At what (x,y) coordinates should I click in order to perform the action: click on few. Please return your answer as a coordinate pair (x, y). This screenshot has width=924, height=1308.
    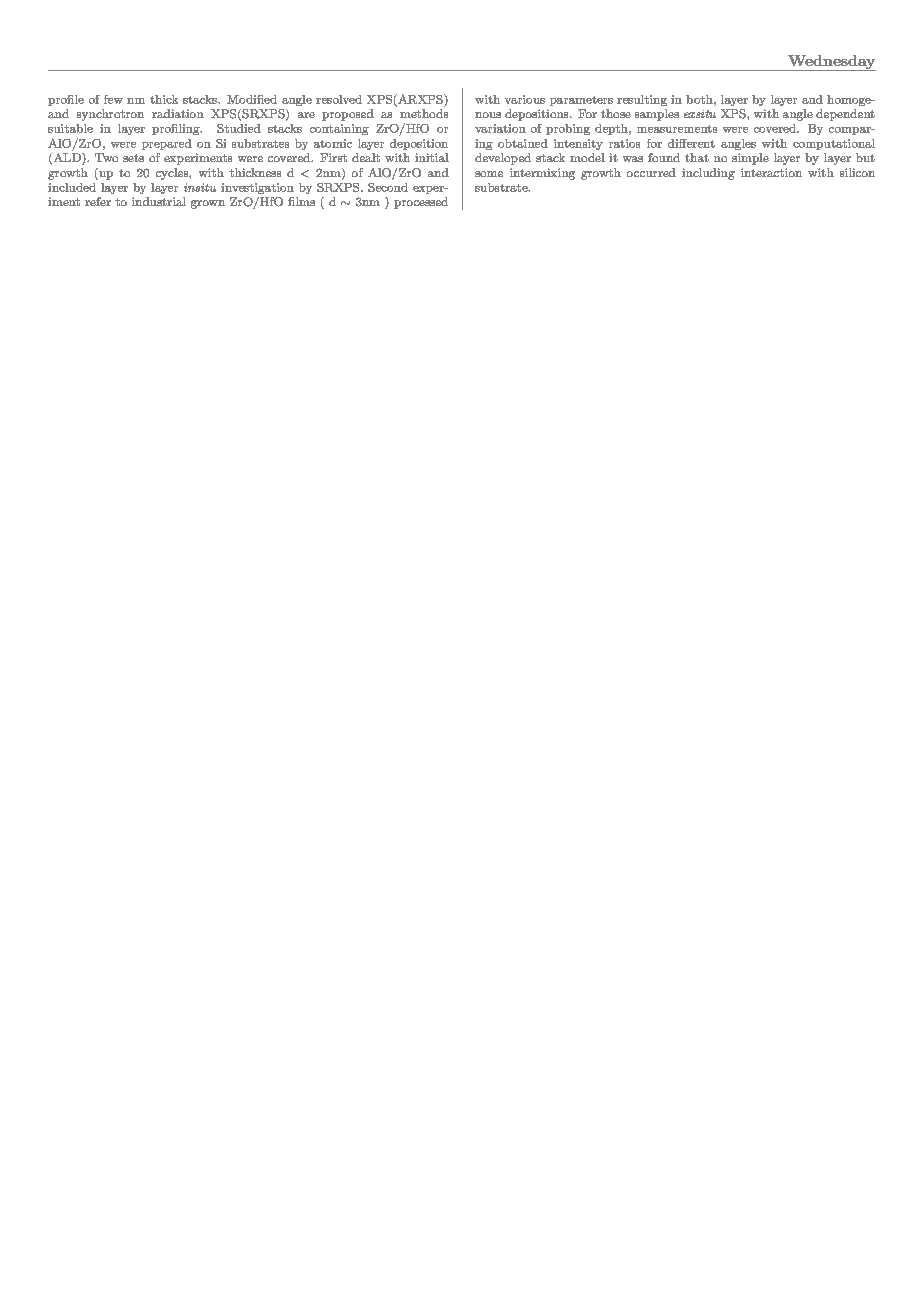
    Looking at the image, I should click on (113, 99).
